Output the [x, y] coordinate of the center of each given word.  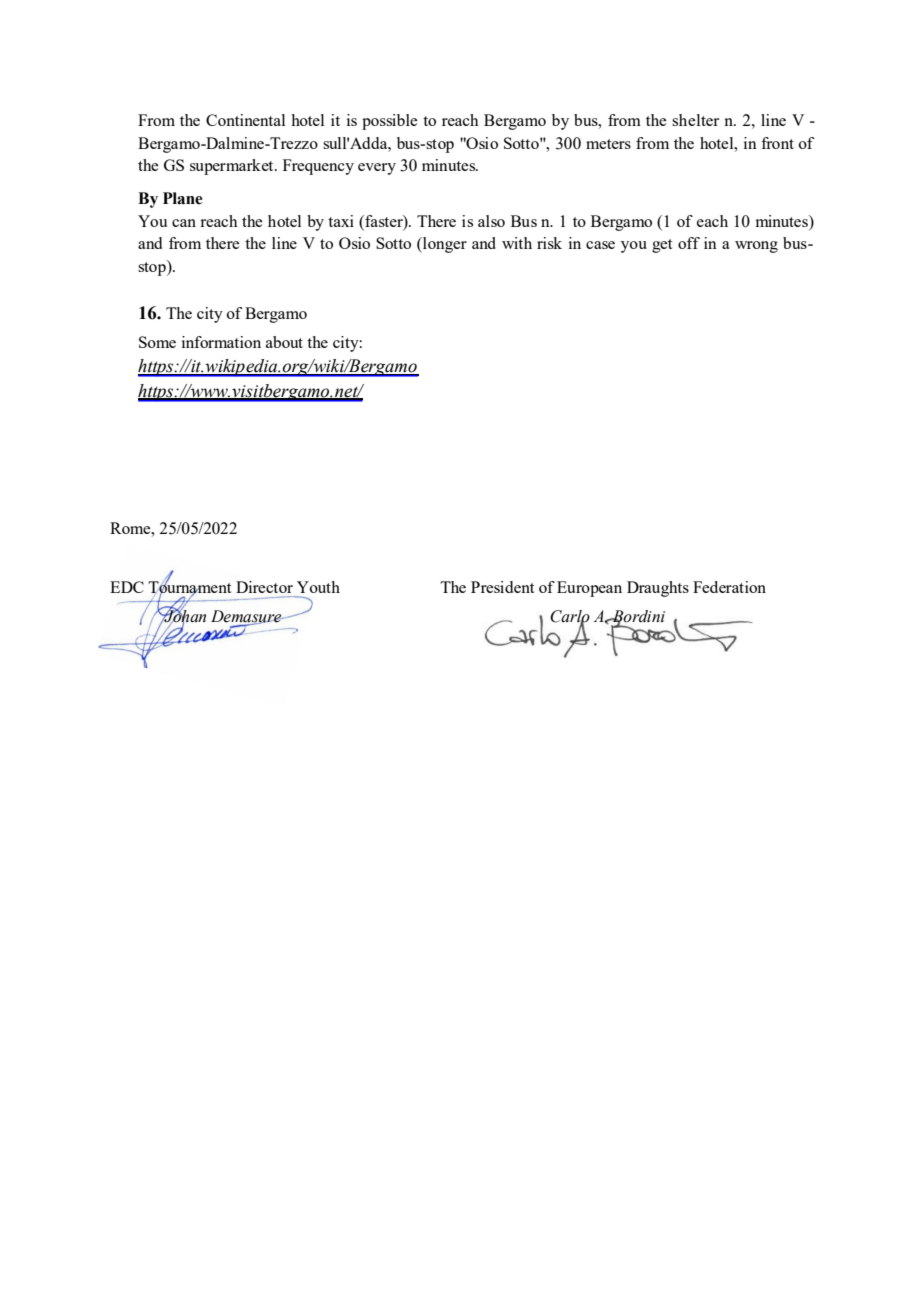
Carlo [570, 617]
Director [264, 587]
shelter [695, 120]
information [221, 342]
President [502, 587]
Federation [729, 587]
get [662, 246]
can [184, 223]
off [689, 243]
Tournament [189, 587]
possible [389, 122]
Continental [245, 120]
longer [444, 245]
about [284, 342]
